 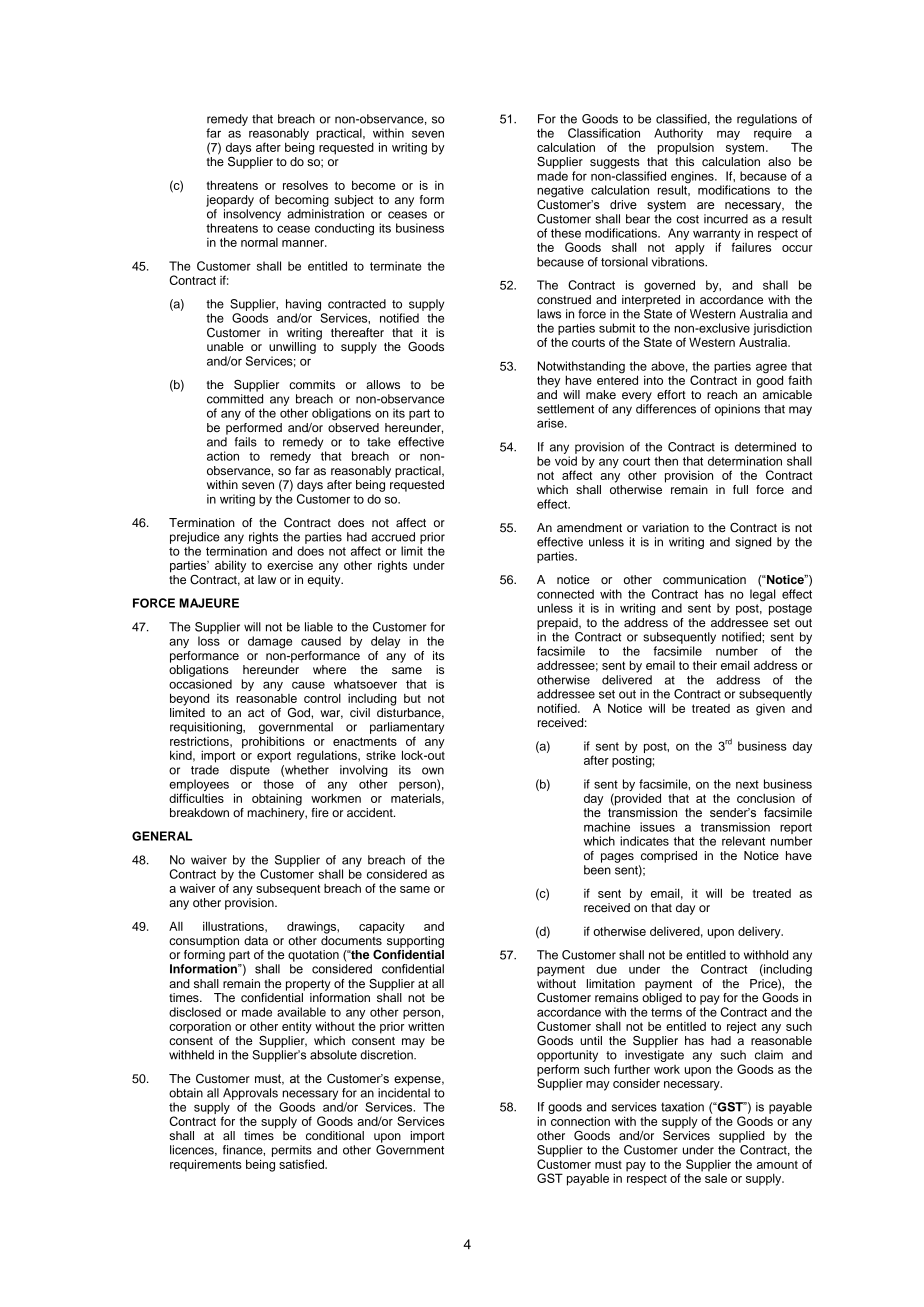 I want to click on negative, so click(x=560, y=191).
